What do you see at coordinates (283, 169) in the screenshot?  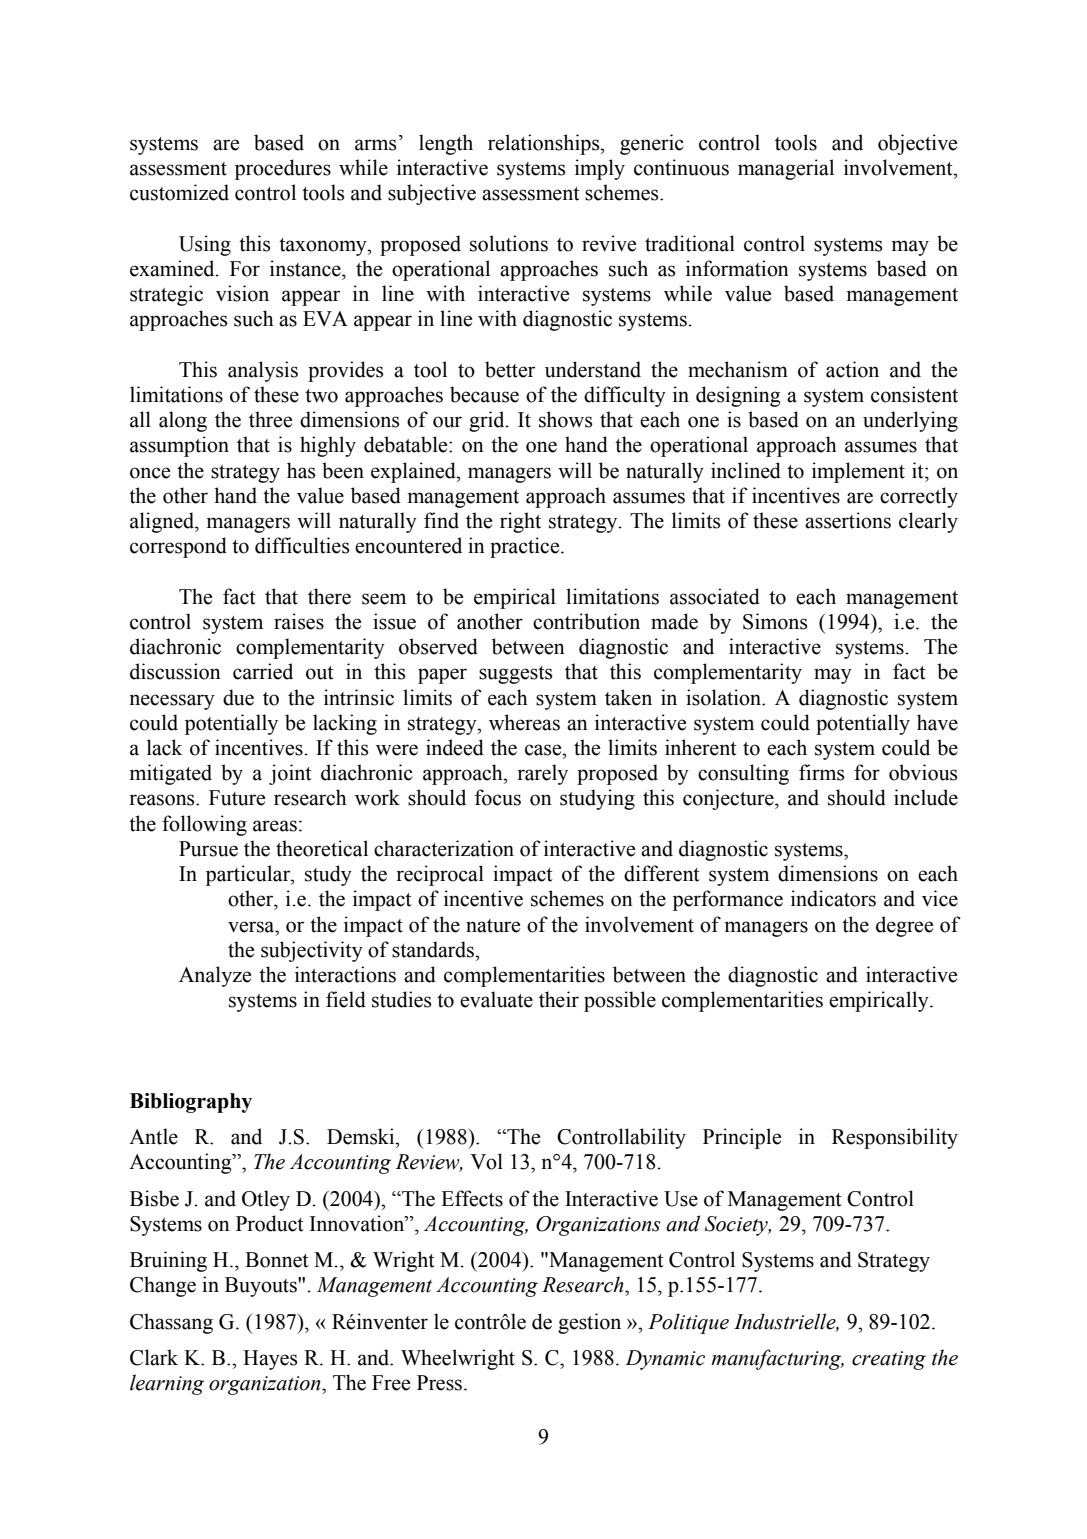 I see `procedures` at bounding box center [283, 169].
